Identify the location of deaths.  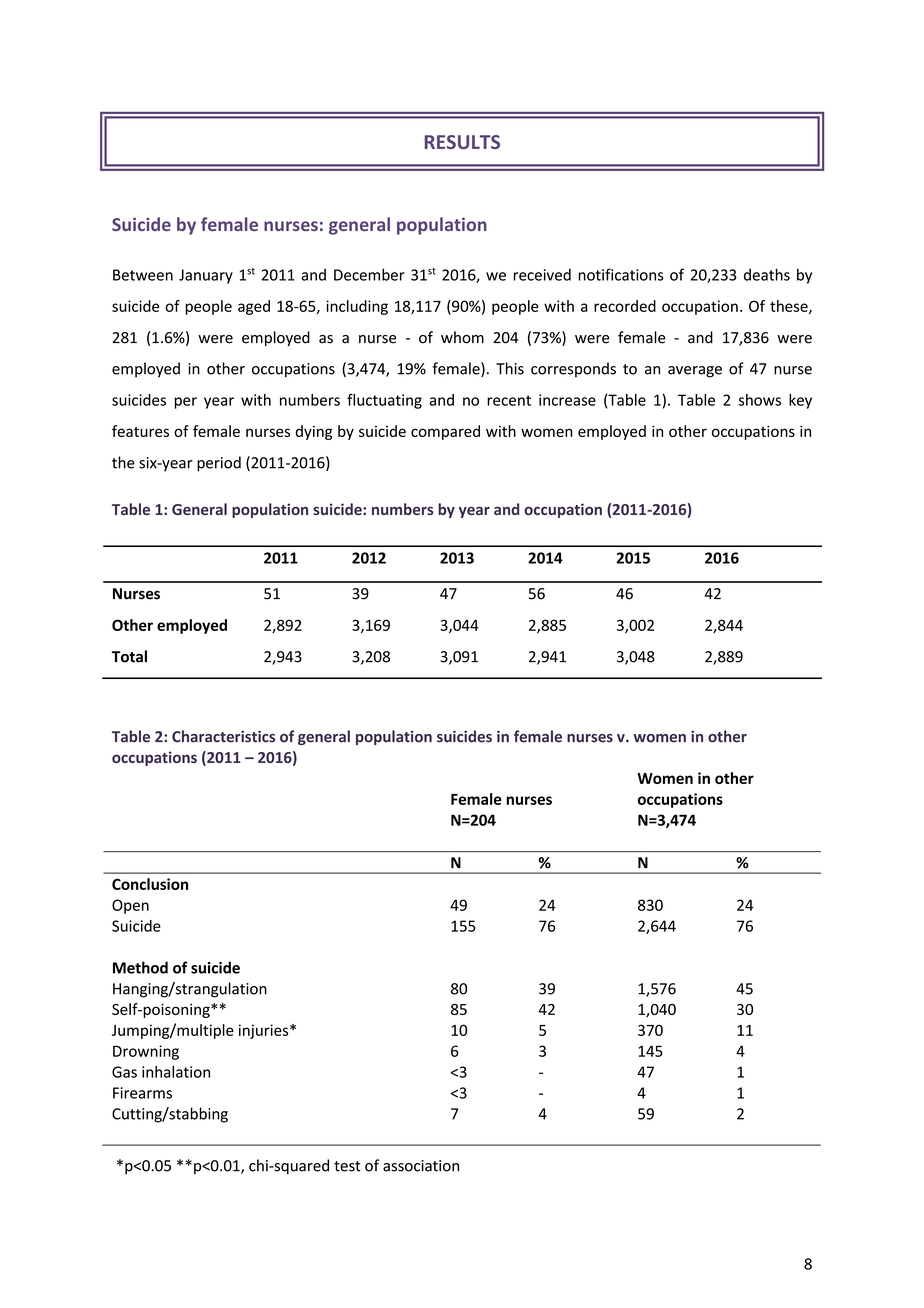
(767, 274).
